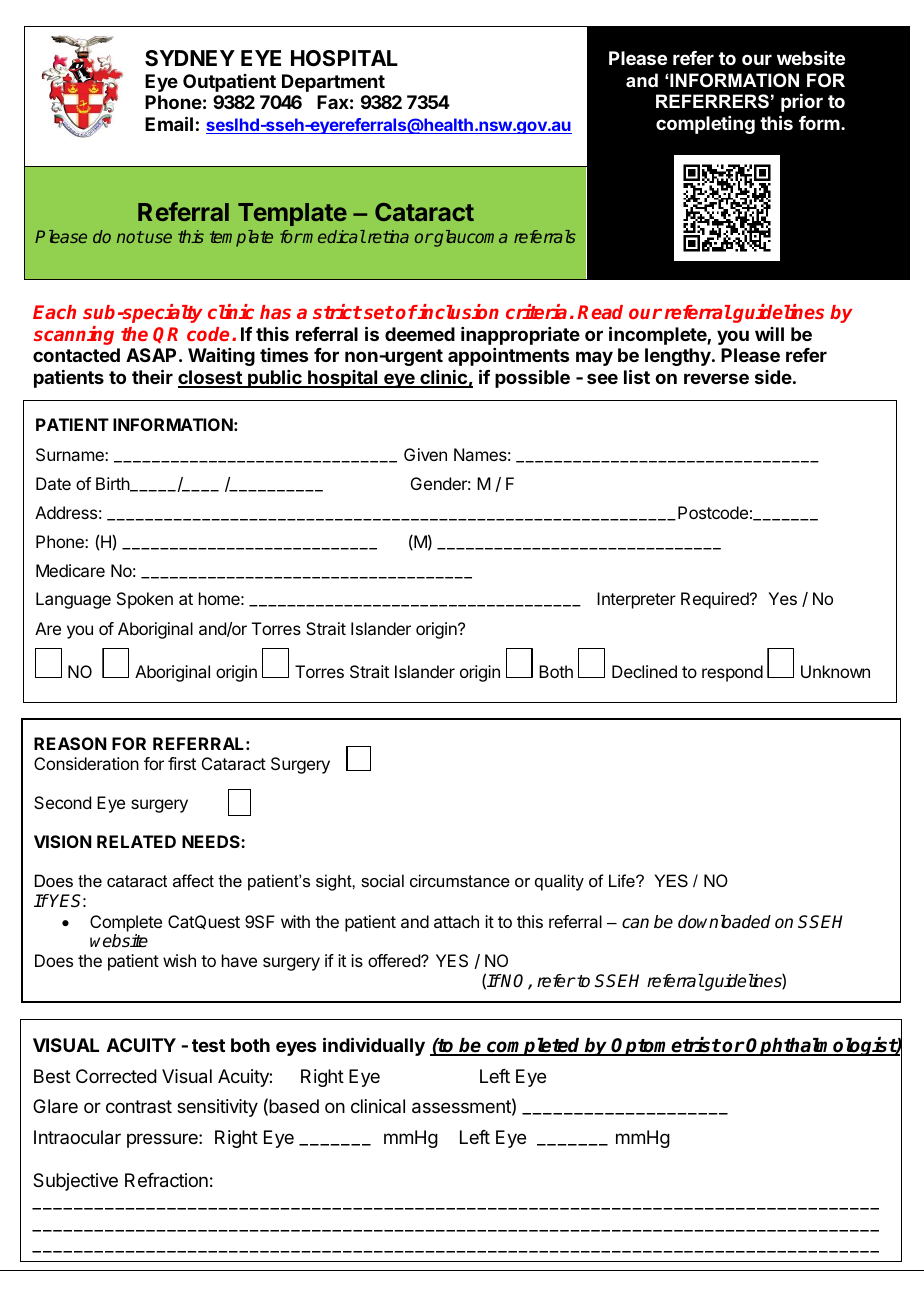  Describe the element at coordinates (705, 125) in the image. I see `completing` at that location.
